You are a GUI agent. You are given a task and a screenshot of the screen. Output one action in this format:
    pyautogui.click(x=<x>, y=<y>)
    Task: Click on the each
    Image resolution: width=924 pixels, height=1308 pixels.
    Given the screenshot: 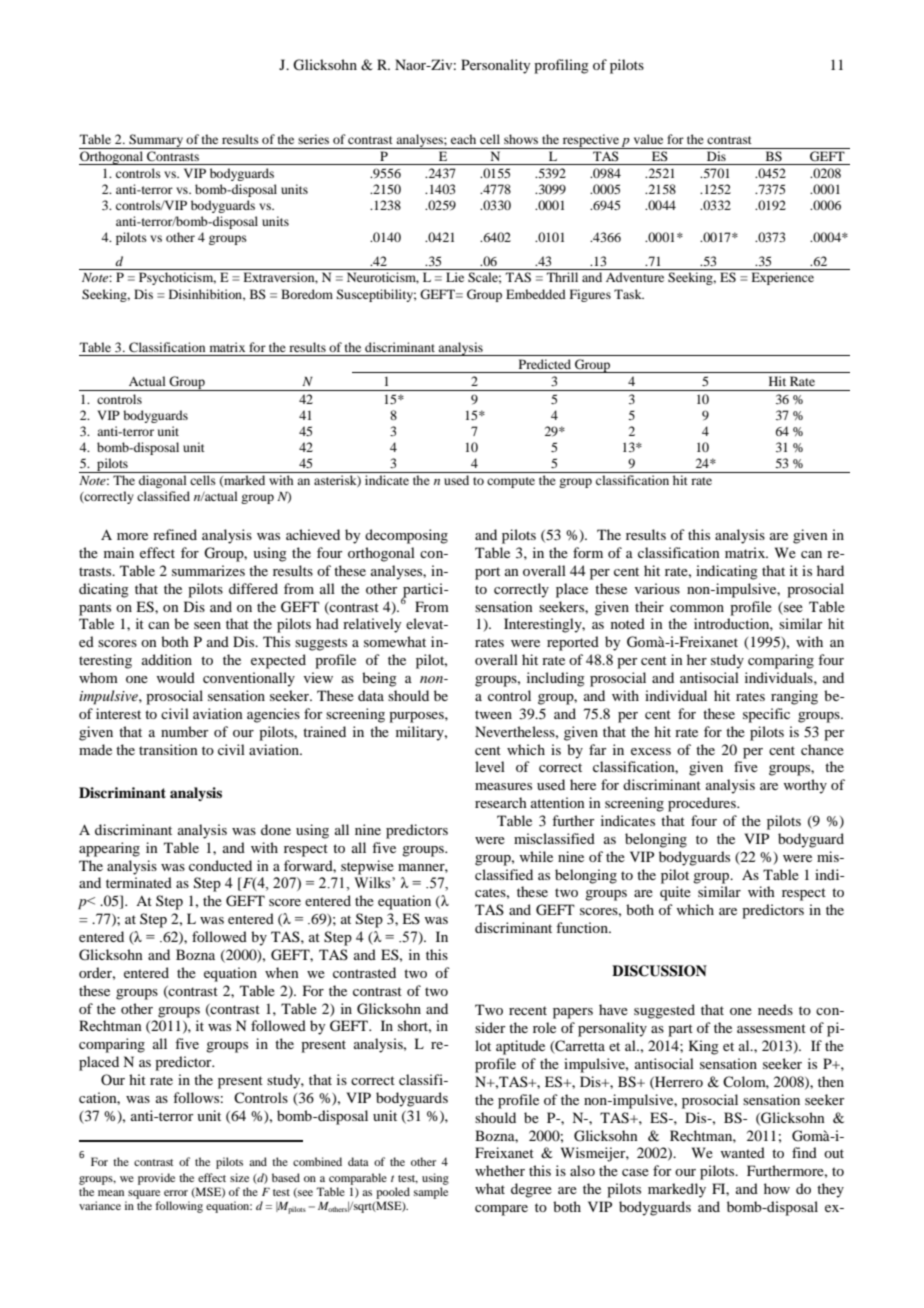 What is the action you would take?
    pyautogui.click(x=463, y=139)
